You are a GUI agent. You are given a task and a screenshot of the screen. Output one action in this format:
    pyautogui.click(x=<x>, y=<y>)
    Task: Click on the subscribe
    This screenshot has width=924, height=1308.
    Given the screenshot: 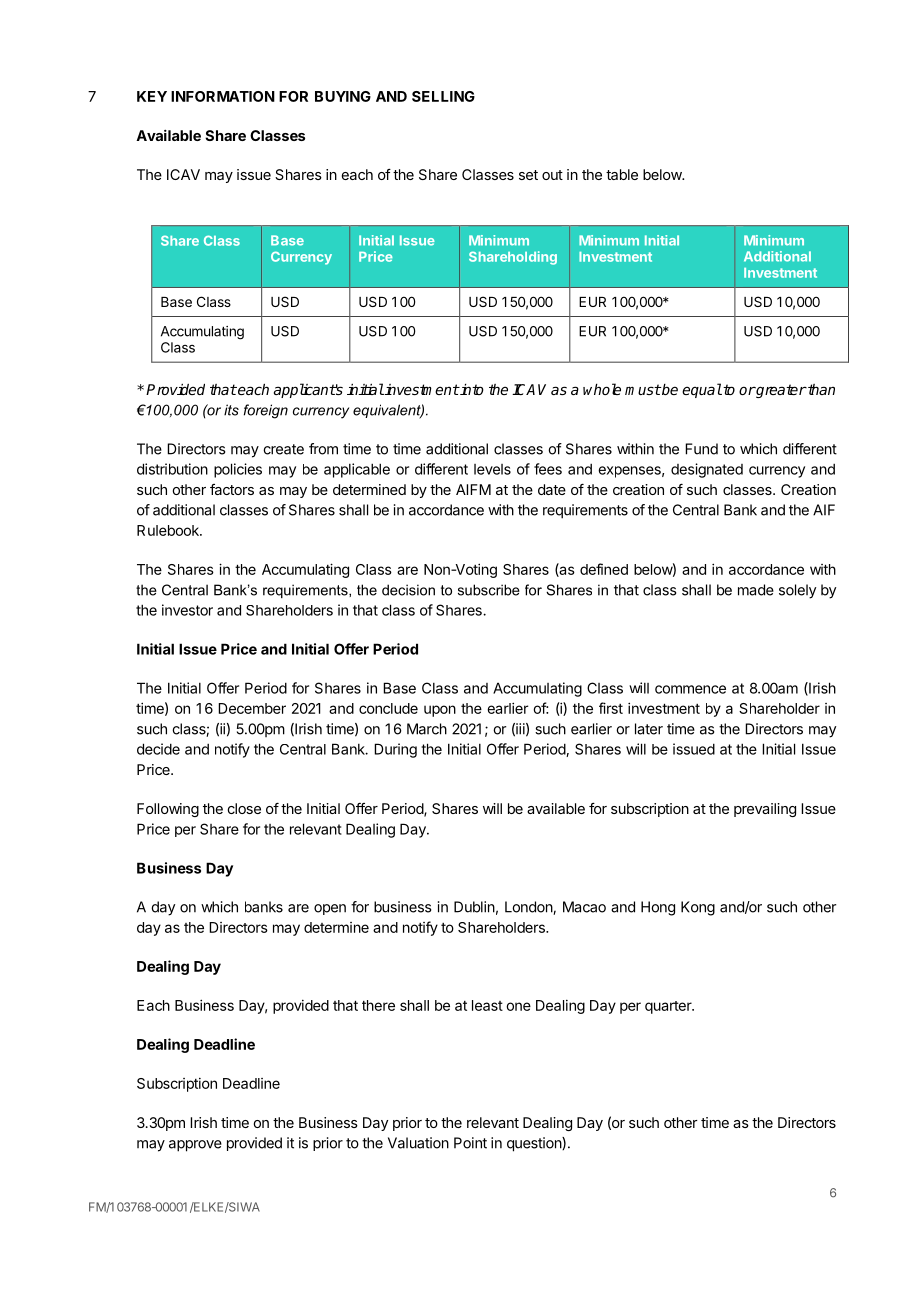 What is the action you would take?
    pyautogui.click(x=489, y=590)
